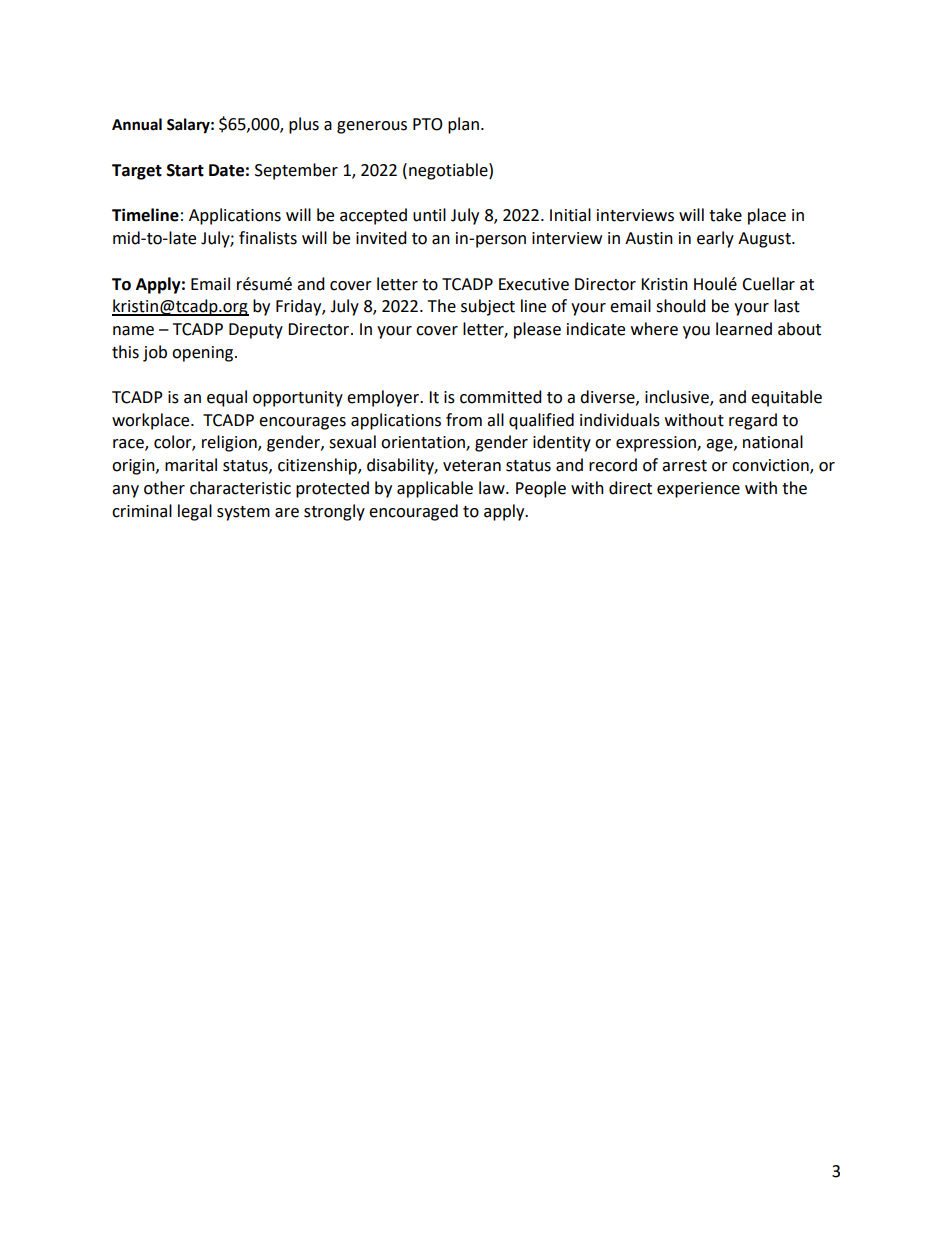 This screenshot has width=952, height=1233. What do you see at coordinates (463, 125) in the screenshot?
I see `plan` at bounding box center [463, 125].
